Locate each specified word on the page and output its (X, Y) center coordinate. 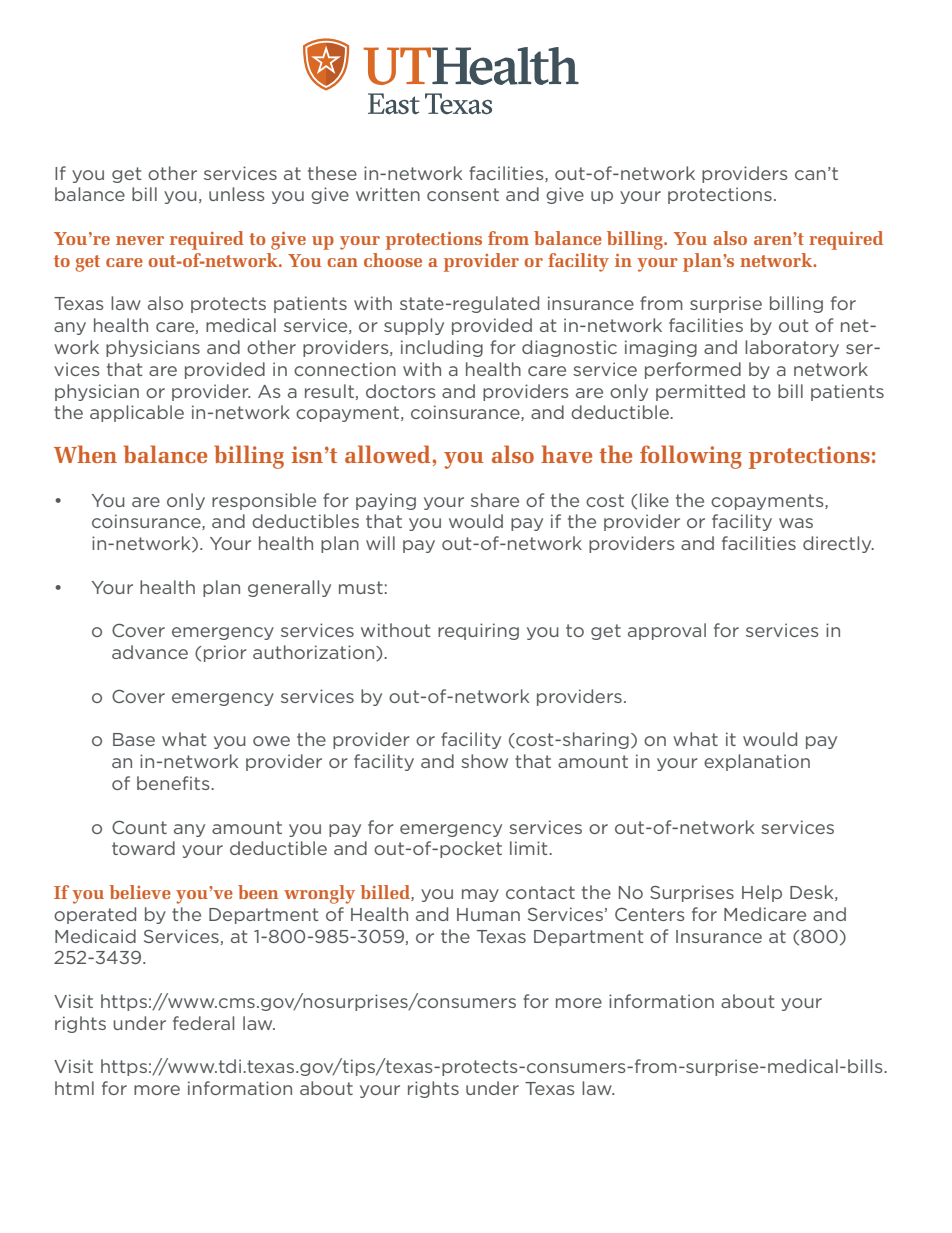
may (480, 895)
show (484, 761)
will (380, 543)
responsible (264, 501)
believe (140, 892)
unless (237, 194)
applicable (137, 413)
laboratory (792, 348)
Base (134, 739)
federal (203, 1023)
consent (463, 194)
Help (762, 893)
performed (693, 370)
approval (667, 631)
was (796, 523)
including (442, 348)
